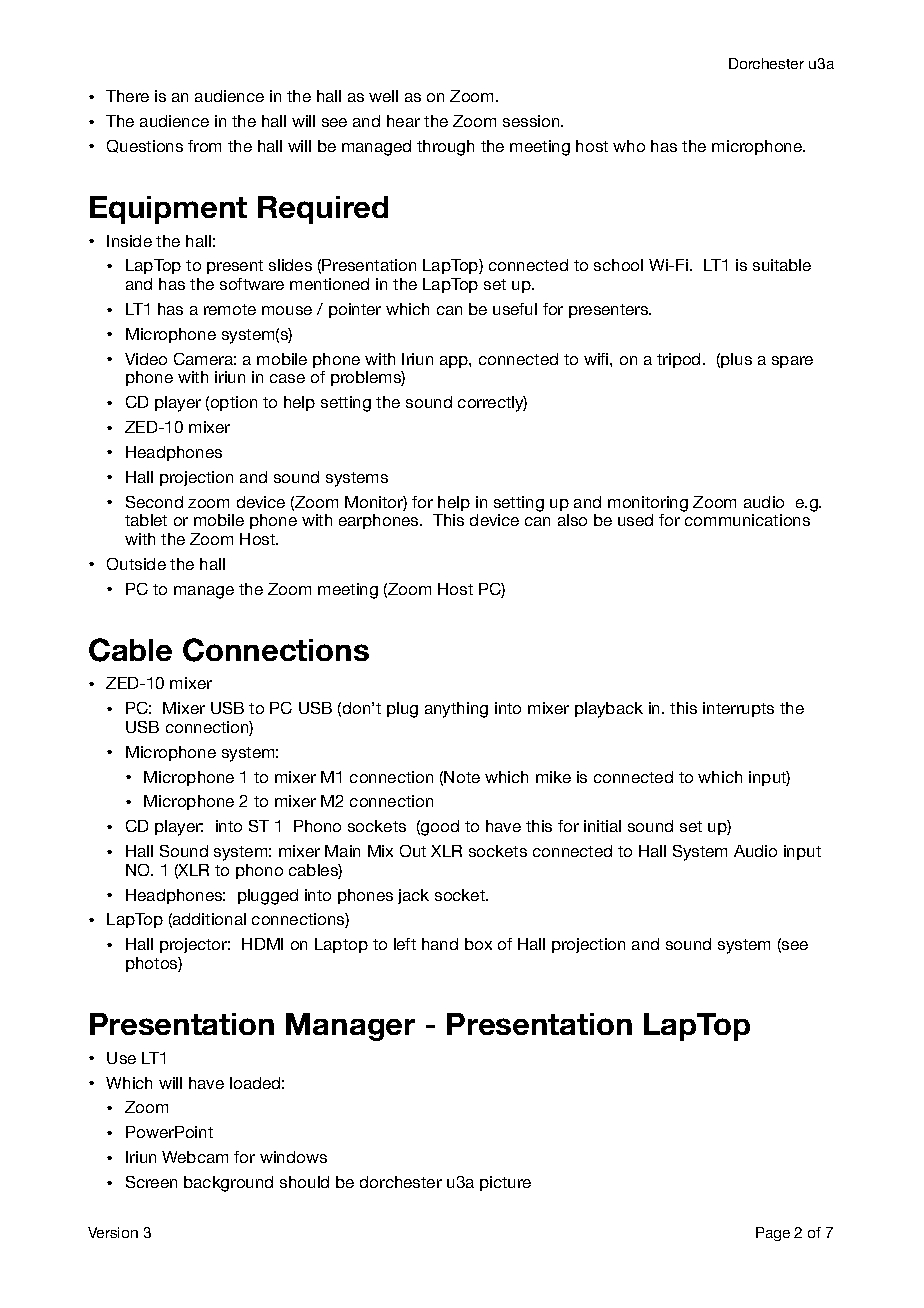 This page has width=924, height=1308. I want to click on anything, so click(456, 710).
